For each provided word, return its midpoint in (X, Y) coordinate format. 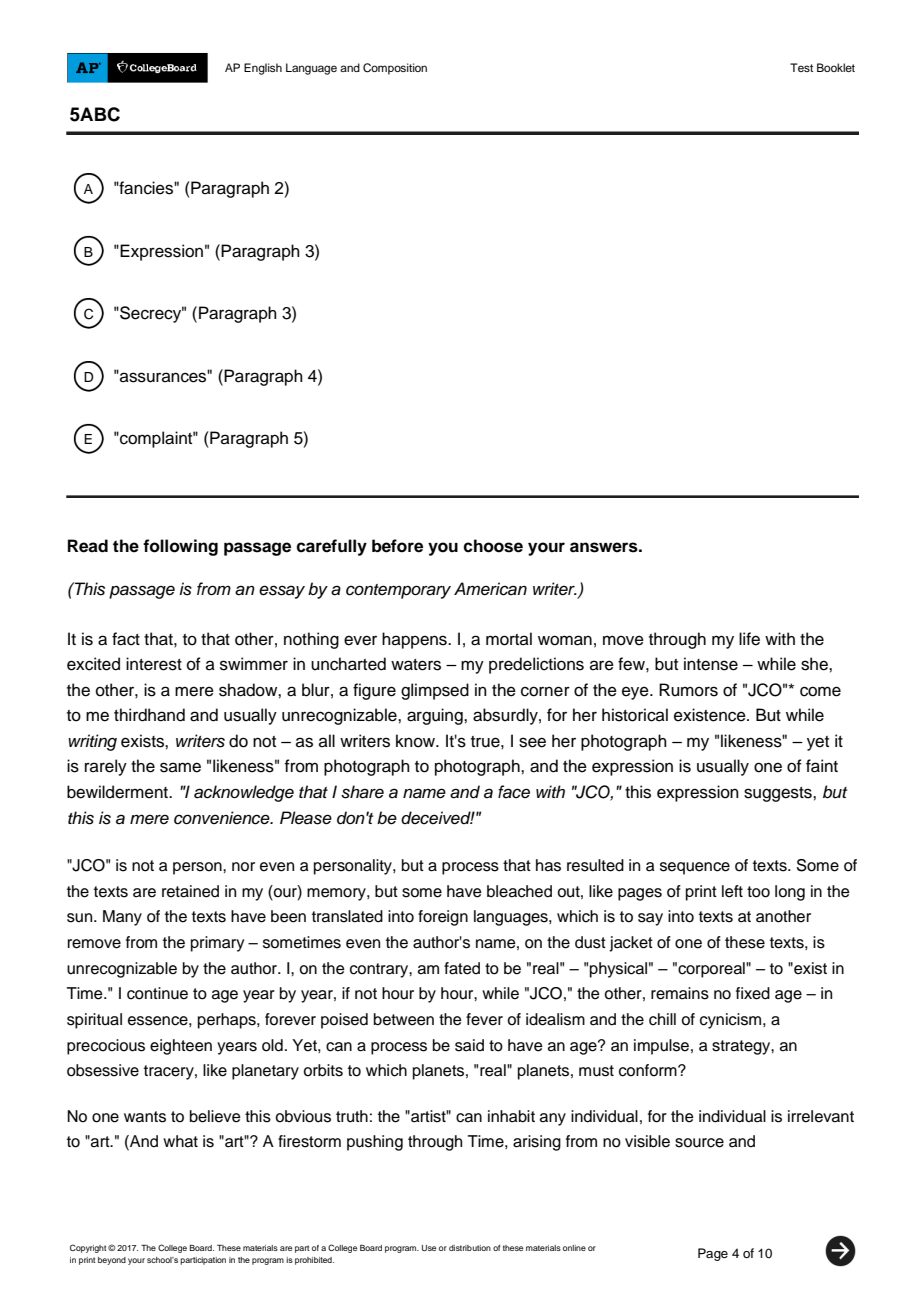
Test (801, 67)
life (749, 639)
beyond (112, 1261)
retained (190, 891)
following (180, 547)
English (263, 69)
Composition (395, 69)
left (732, 891)
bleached (519, 891)
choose (493, 546)
